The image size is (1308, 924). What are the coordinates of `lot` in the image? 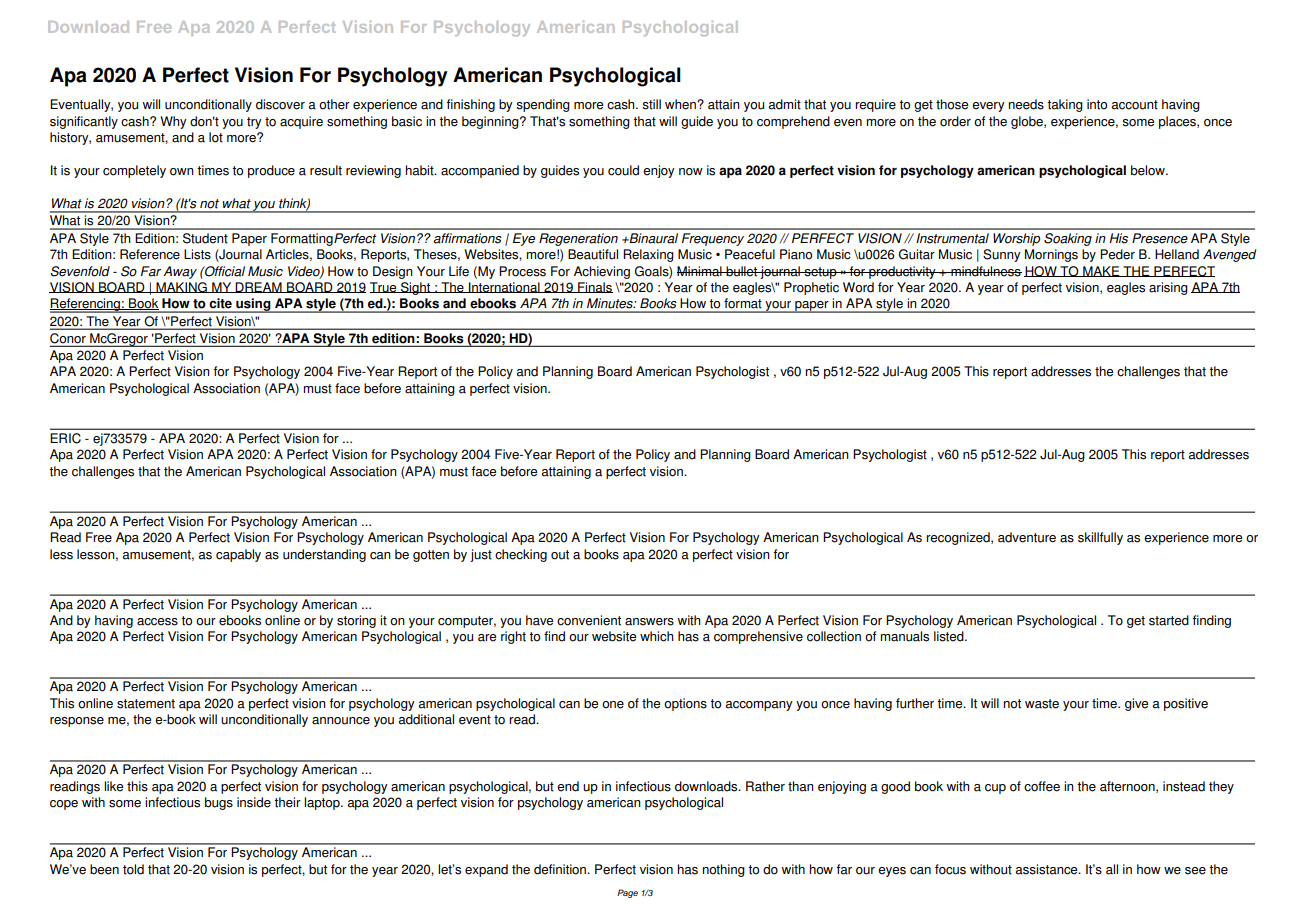 It's located at (216, 137).
